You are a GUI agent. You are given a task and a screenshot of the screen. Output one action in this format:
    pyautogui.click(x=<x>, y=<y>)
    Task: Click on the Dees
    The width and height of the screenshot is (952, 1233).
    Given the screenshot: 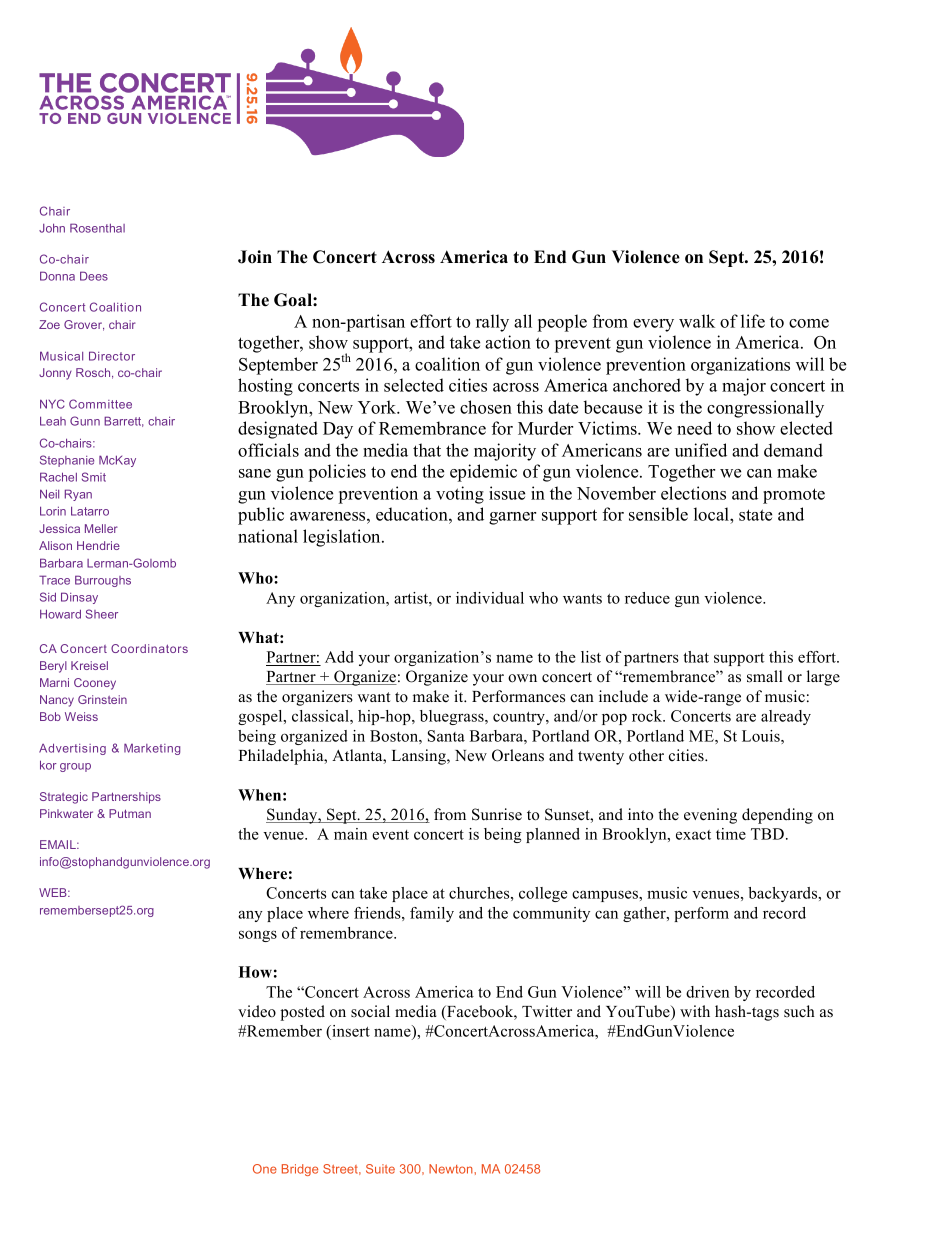 What is the action you would take?
    pyautogui.click(x=94, y=276)
